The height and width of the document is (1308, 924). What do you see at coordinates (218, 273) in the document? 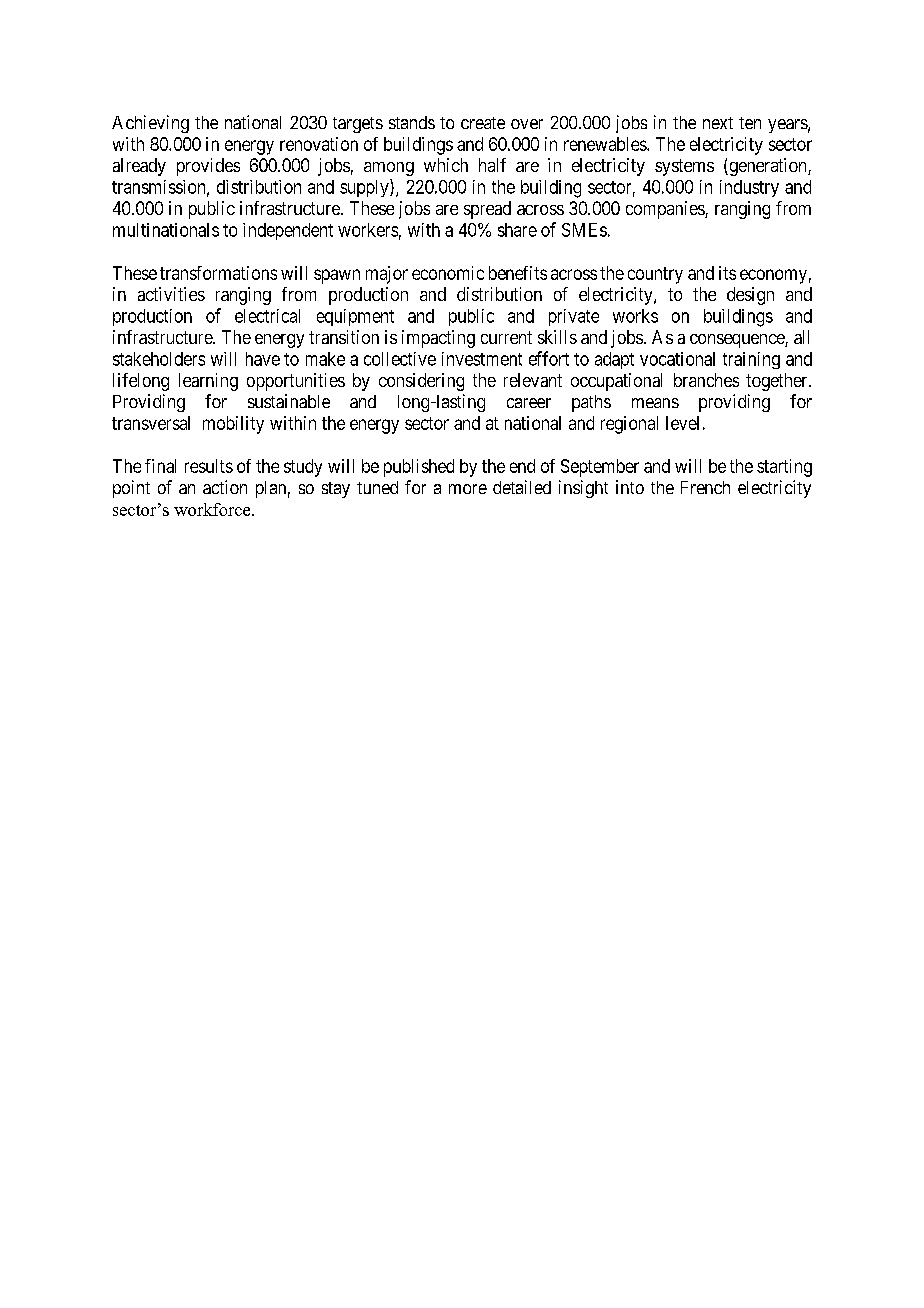
I see `transformations` at bounding box center [218, 273].
